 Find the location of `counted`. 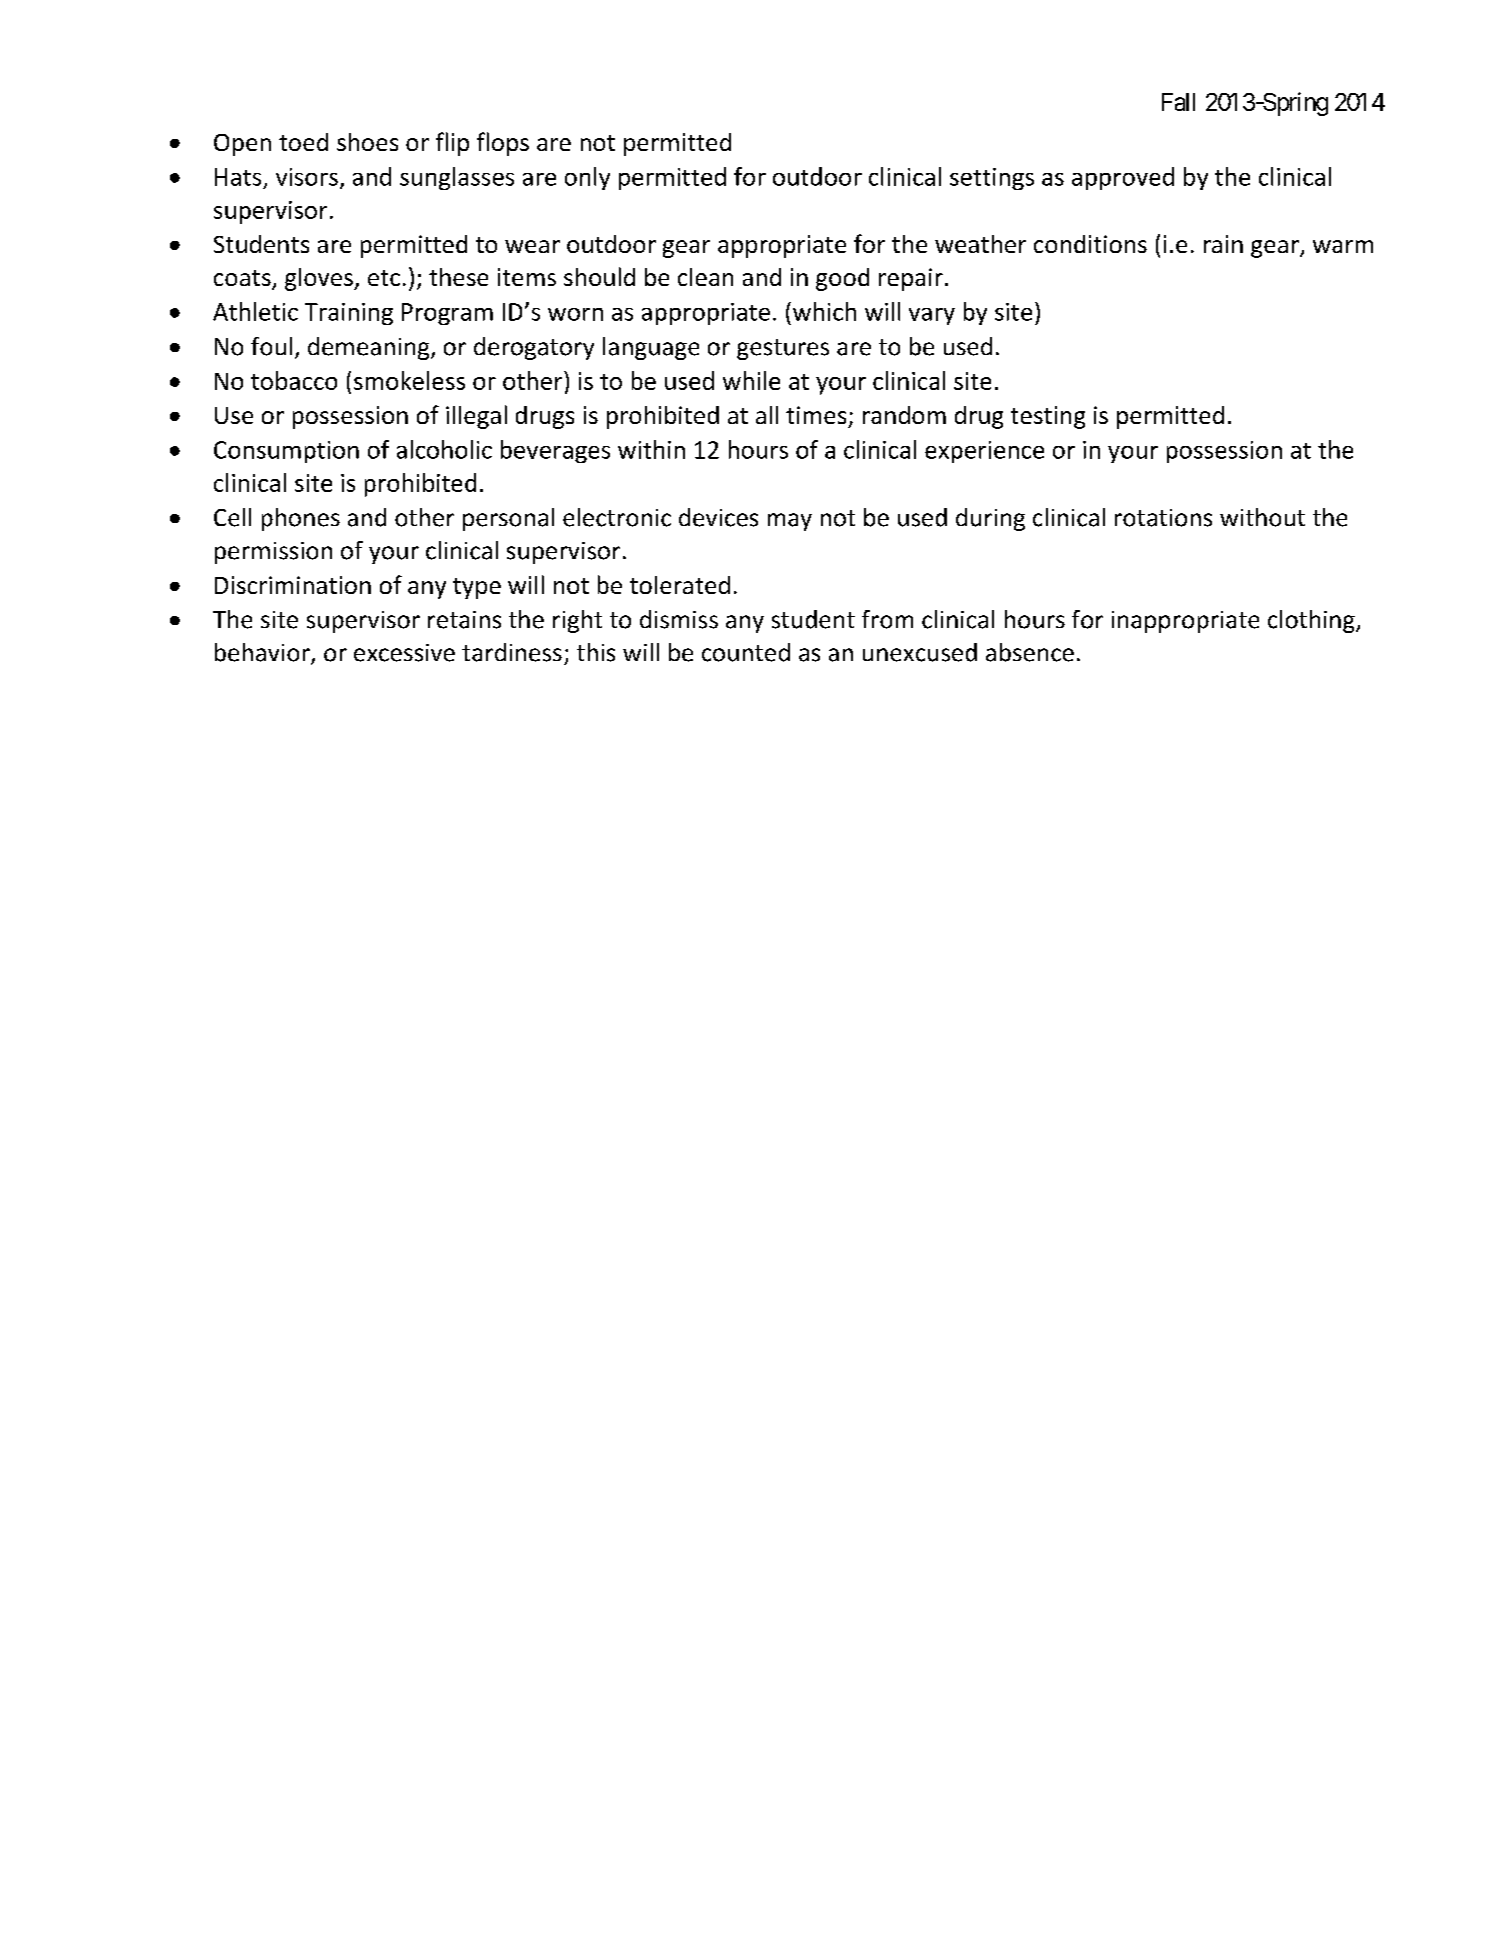

counted is located at coordinates (746, 652).
